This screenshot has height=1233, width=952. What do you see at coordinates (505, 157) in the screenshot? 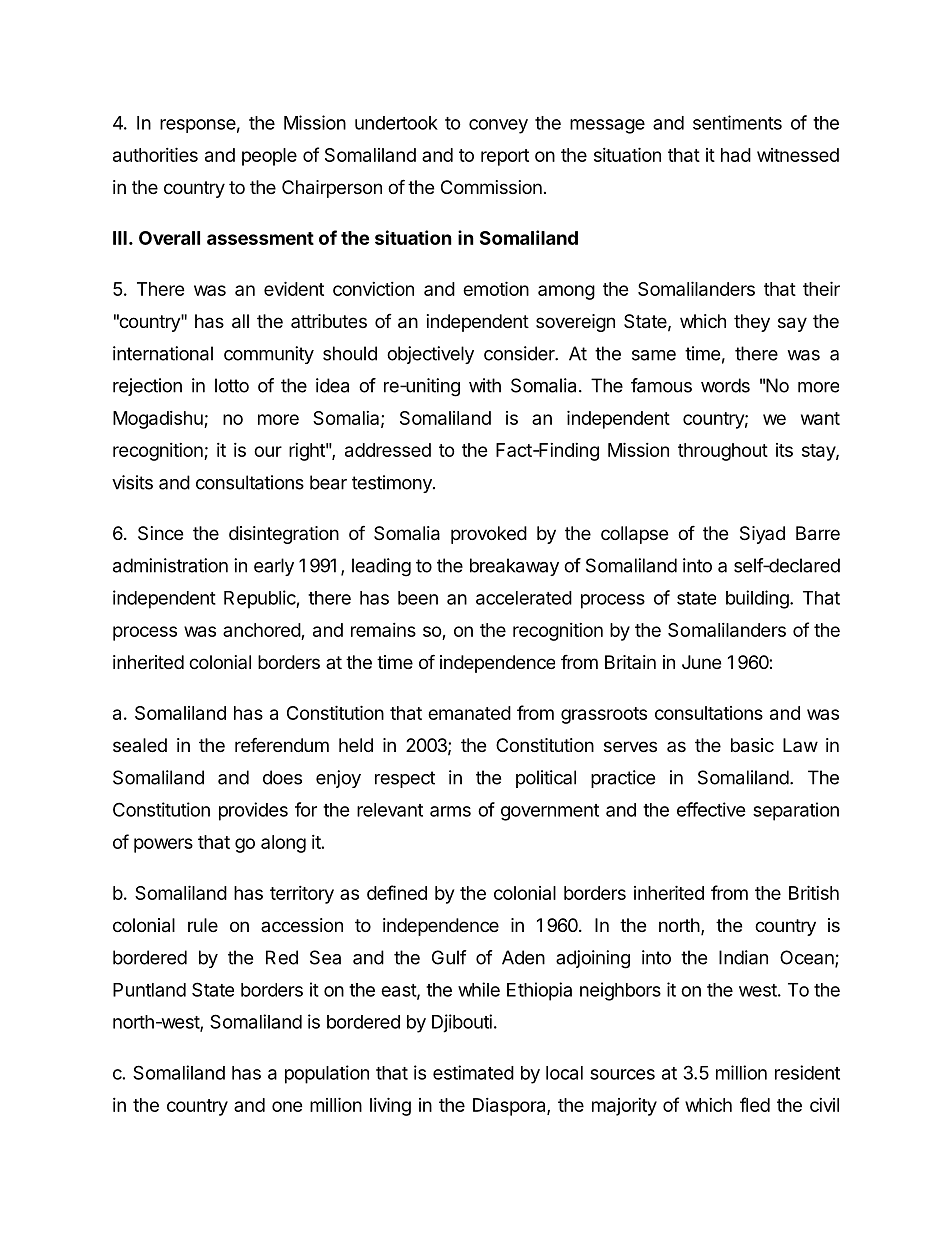
I see `report` at bounding box center [505, 157].
